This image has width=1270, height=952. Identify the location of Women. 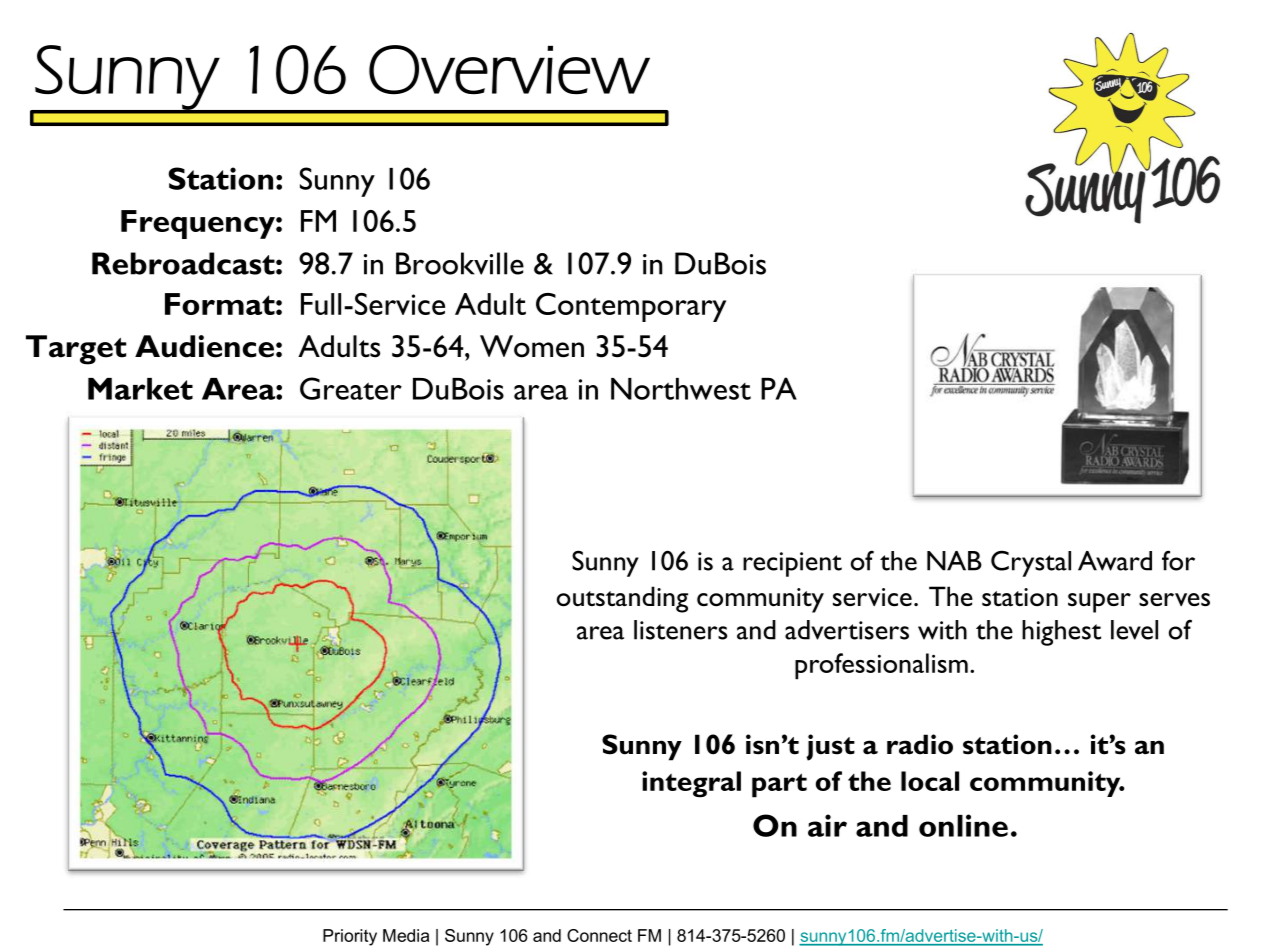
(532, 346).
